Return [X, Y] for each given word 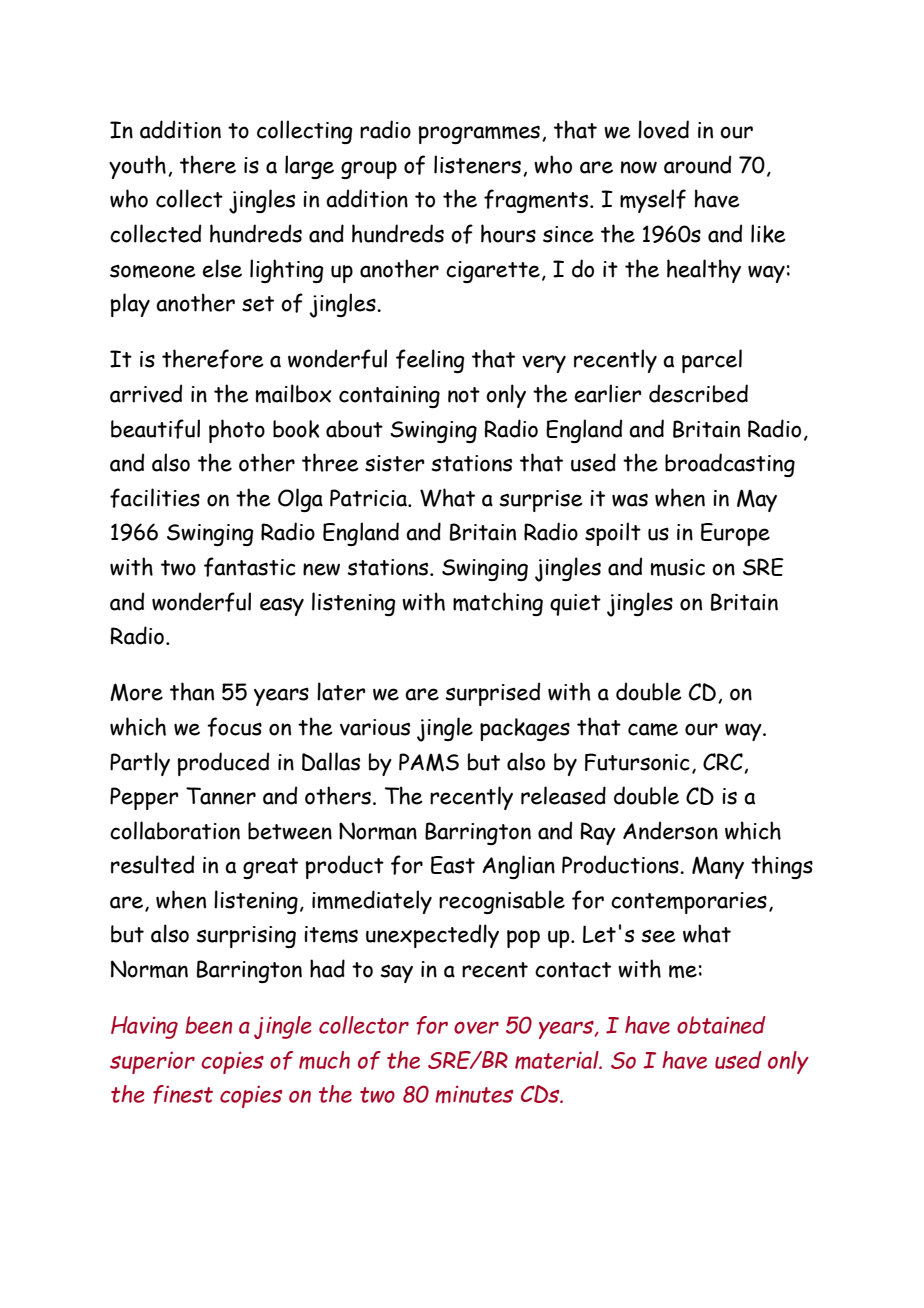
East [453, 865]
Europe [735, 534]
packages [525, 729]
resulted [152, 864]
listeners [477, 164]
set [258, 304]
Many [718, 867]
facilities [155, 498]
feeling [430, 361]
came [653, 729]
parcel [712, 361]
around [697, 164]
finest [183, 1094]
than [192, 691]
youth [137, 167]
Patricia [369, 498]
